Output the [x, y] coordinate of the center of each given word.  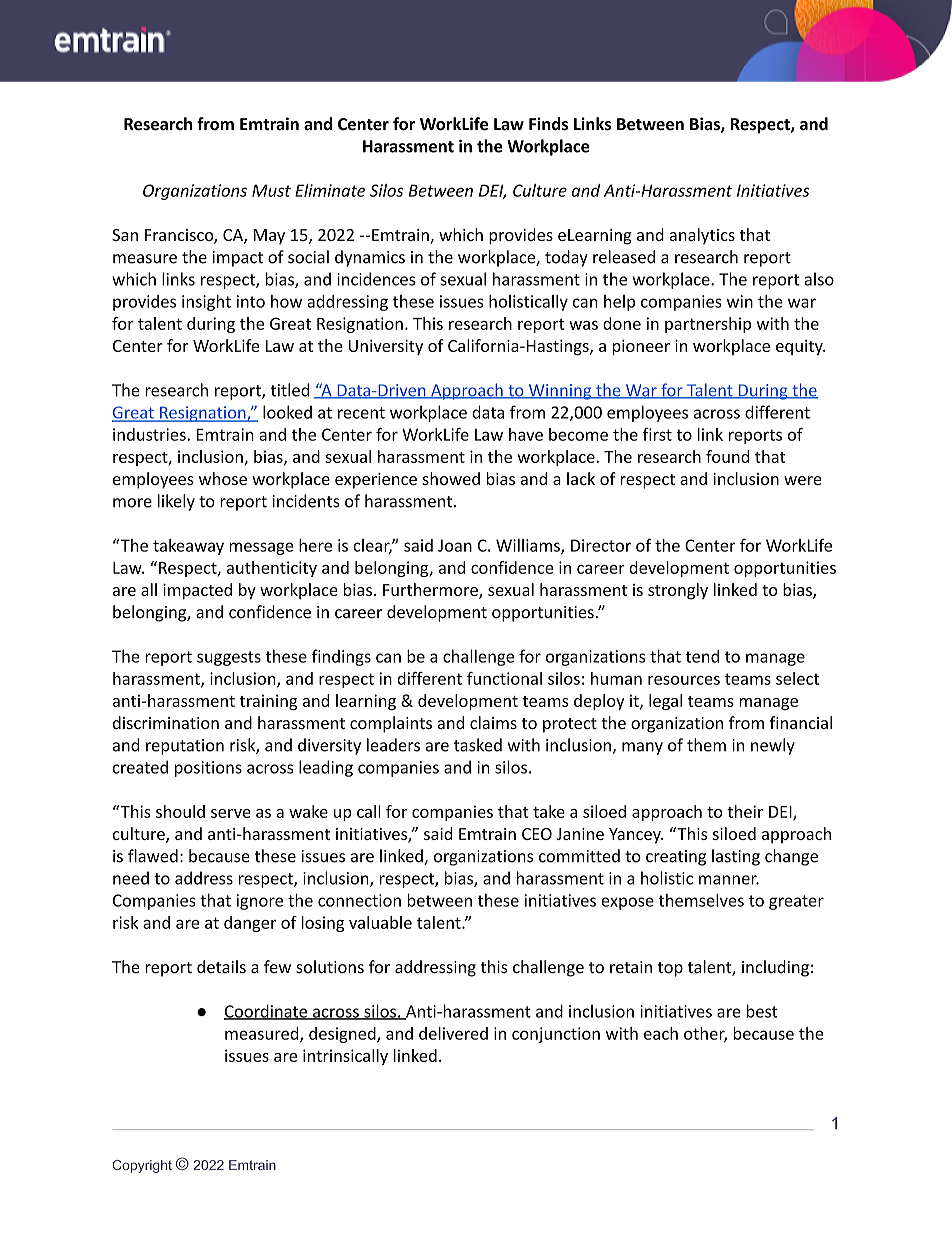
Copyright [142, 1166]
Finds [548, 124]
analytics [702, 236]
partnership [708, 325]
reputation [185, 747]
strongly [678, 591]
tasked [478, 745]
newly [773, 746]
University [386, 347]
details [221, 967]
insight [206, 303]
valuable [380, 922]
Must [271, 190]
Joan [455, 545]
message [261, 548]
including [775, 968]
